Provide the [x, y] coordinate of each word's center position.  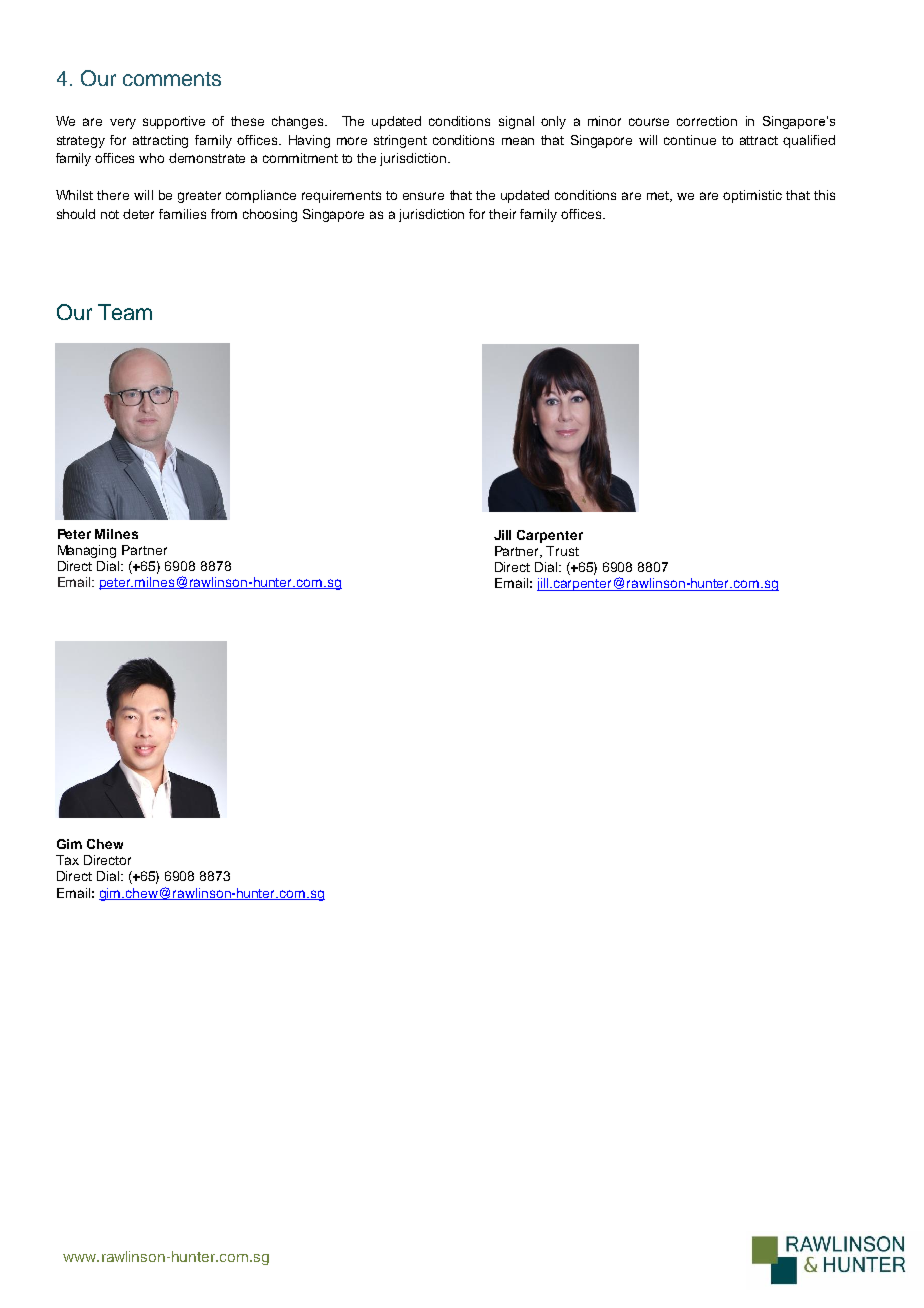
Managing [87, 551]
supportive [174, 122]
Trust [562, 551]
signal [516, 122]
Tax [67, 860]
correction [707, 121]
